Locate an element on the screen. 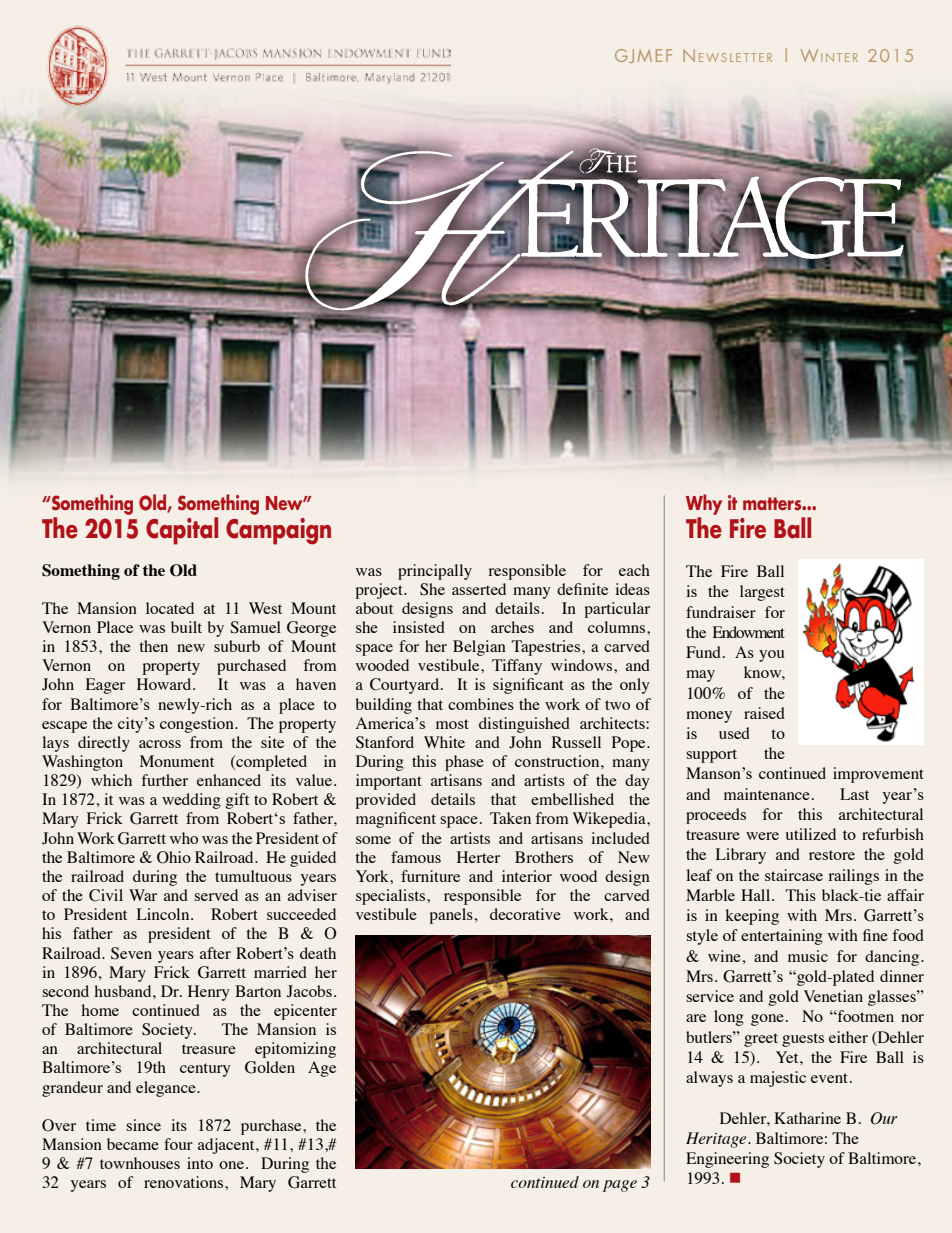  Why is located at coordinates (704, 504).
